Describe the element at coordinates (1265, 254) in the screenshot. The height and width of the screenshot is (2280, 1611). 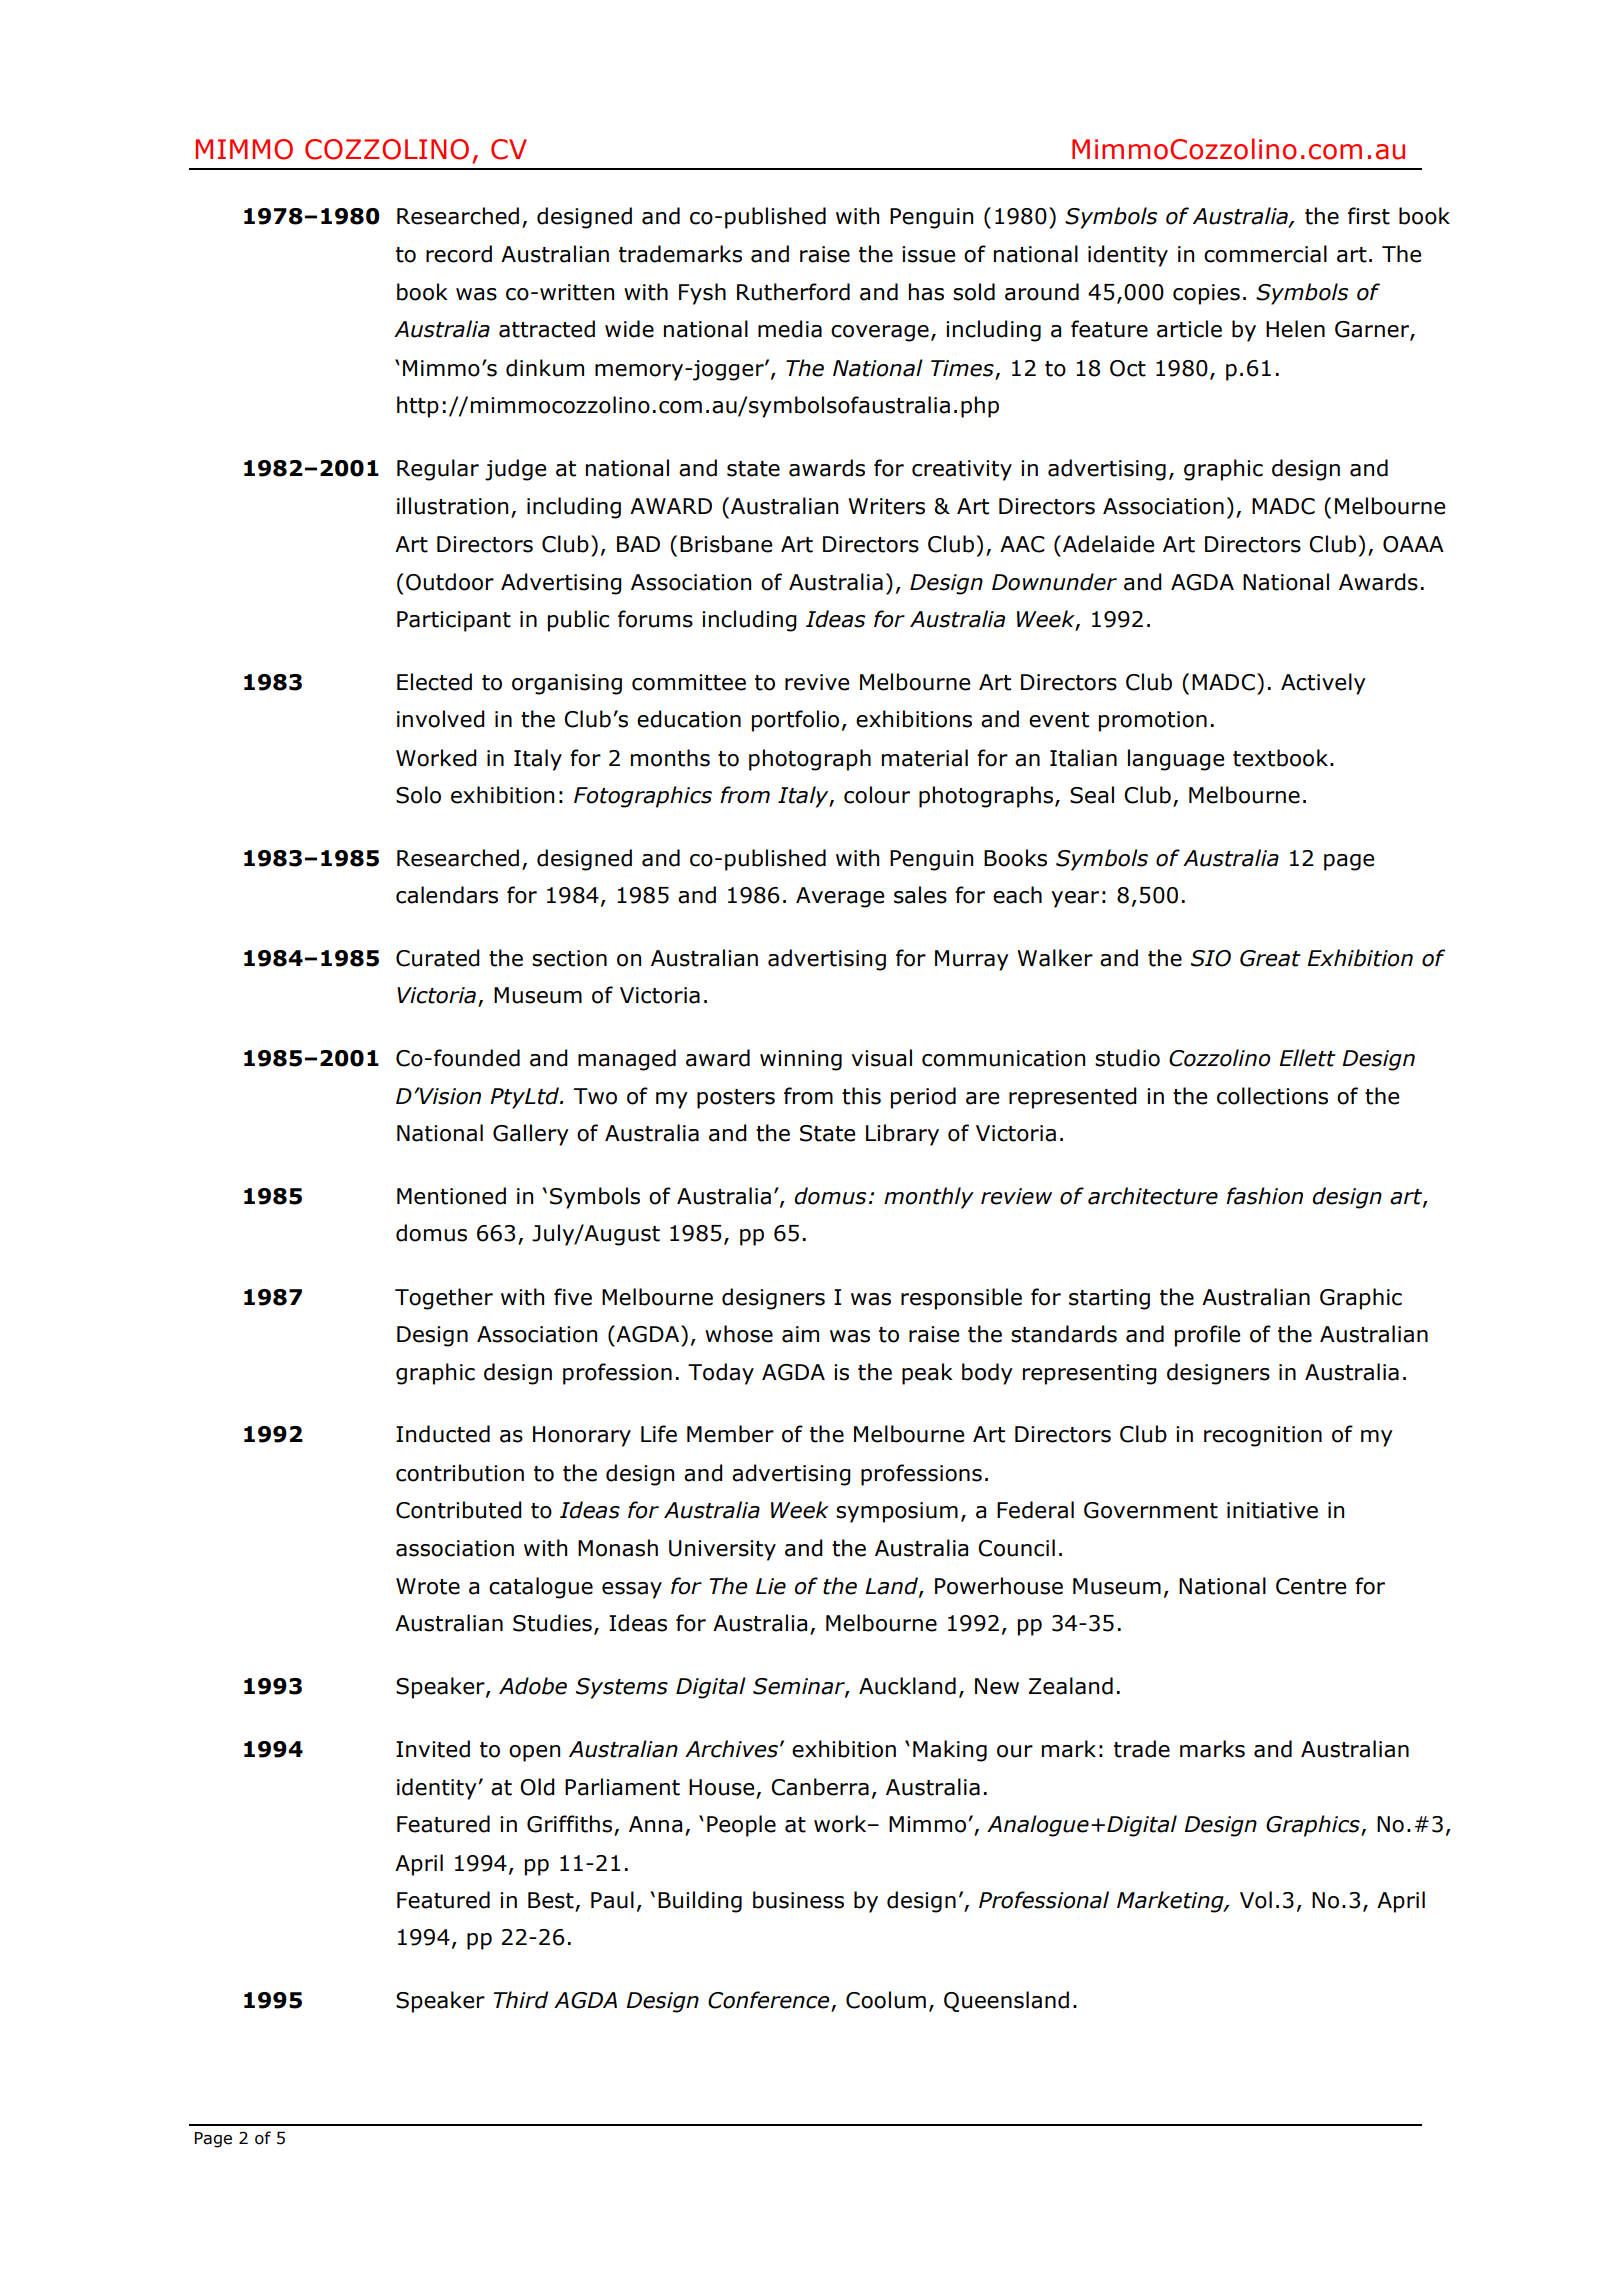
I see `commercial` at that location.
